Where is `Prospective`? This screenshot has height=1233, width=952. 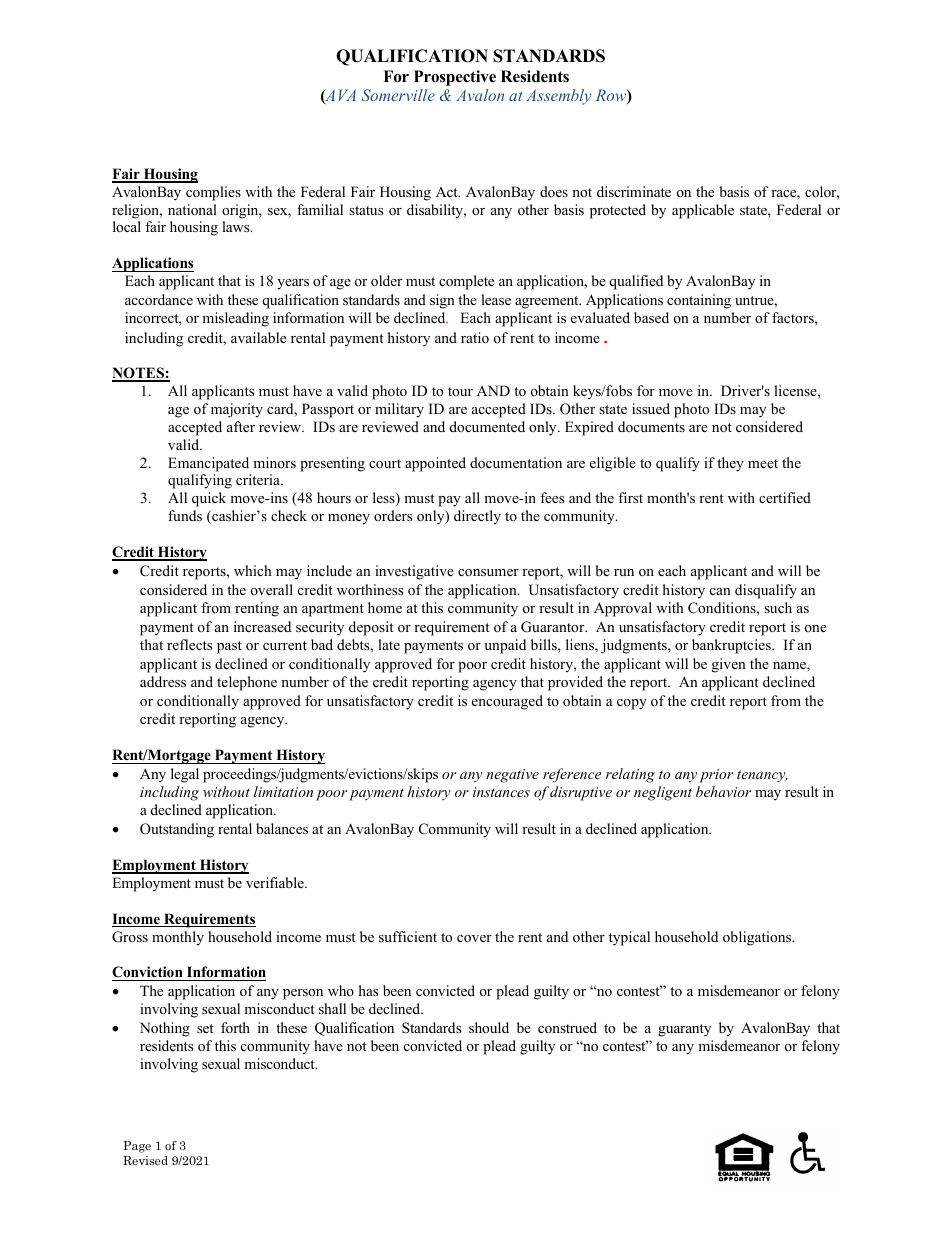
Prospective is located at coordinates (455, 78).
